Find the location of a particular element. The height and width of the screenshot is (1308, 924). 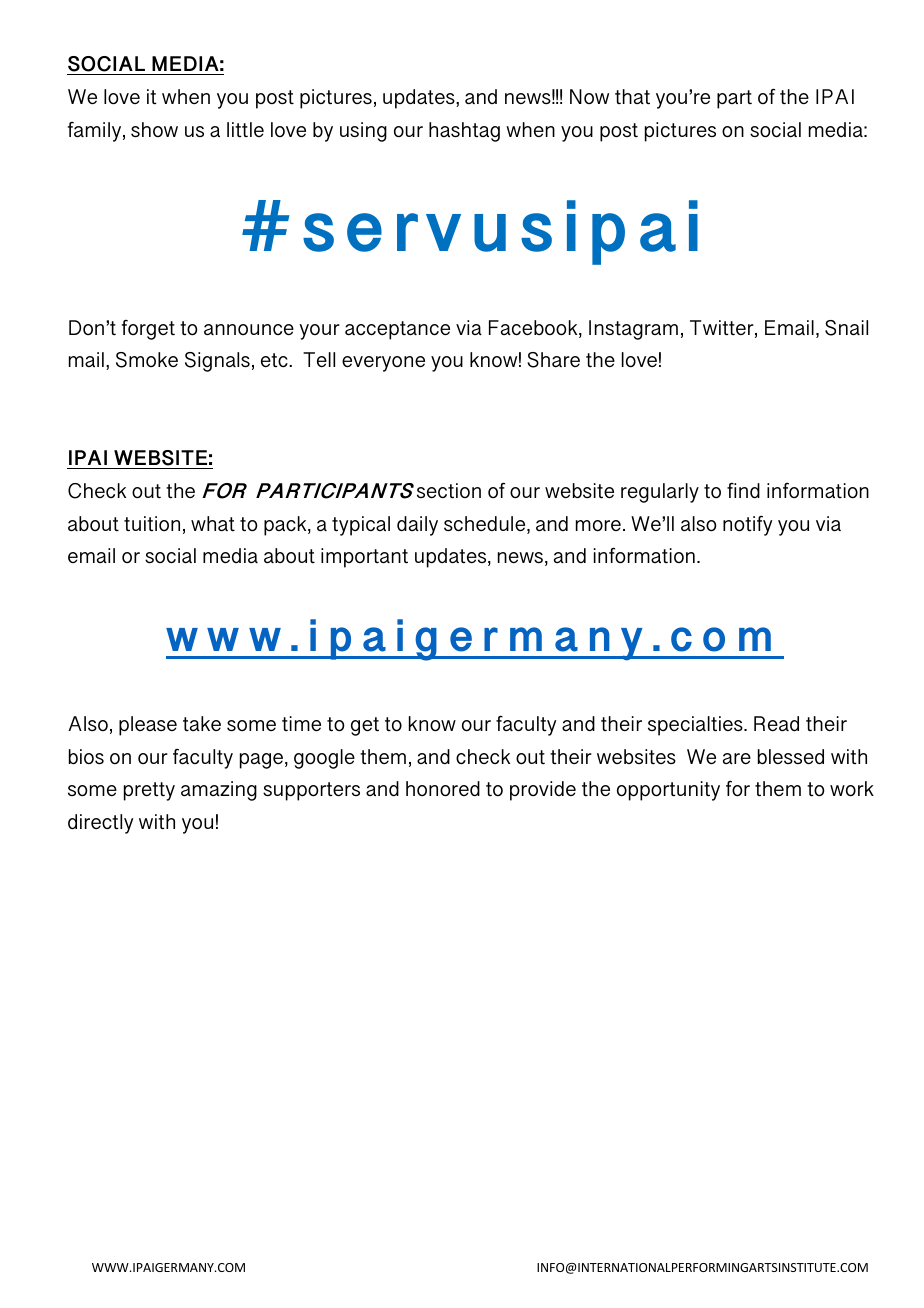

notify is located at coordinates (748, 525).
